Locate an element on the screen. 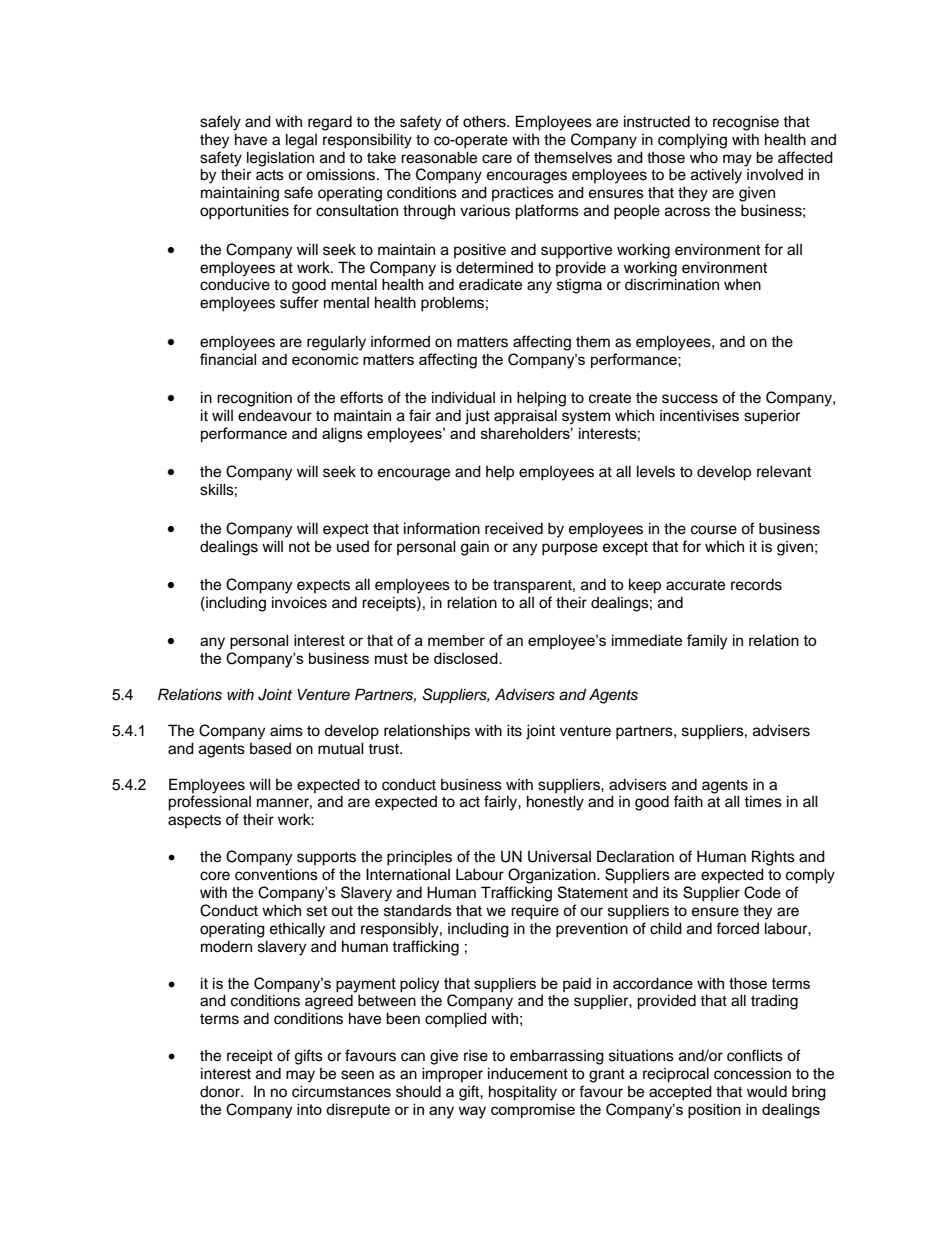 This screenshot has width=952, height=1233. concession is located at coordinates (752, 1073).
